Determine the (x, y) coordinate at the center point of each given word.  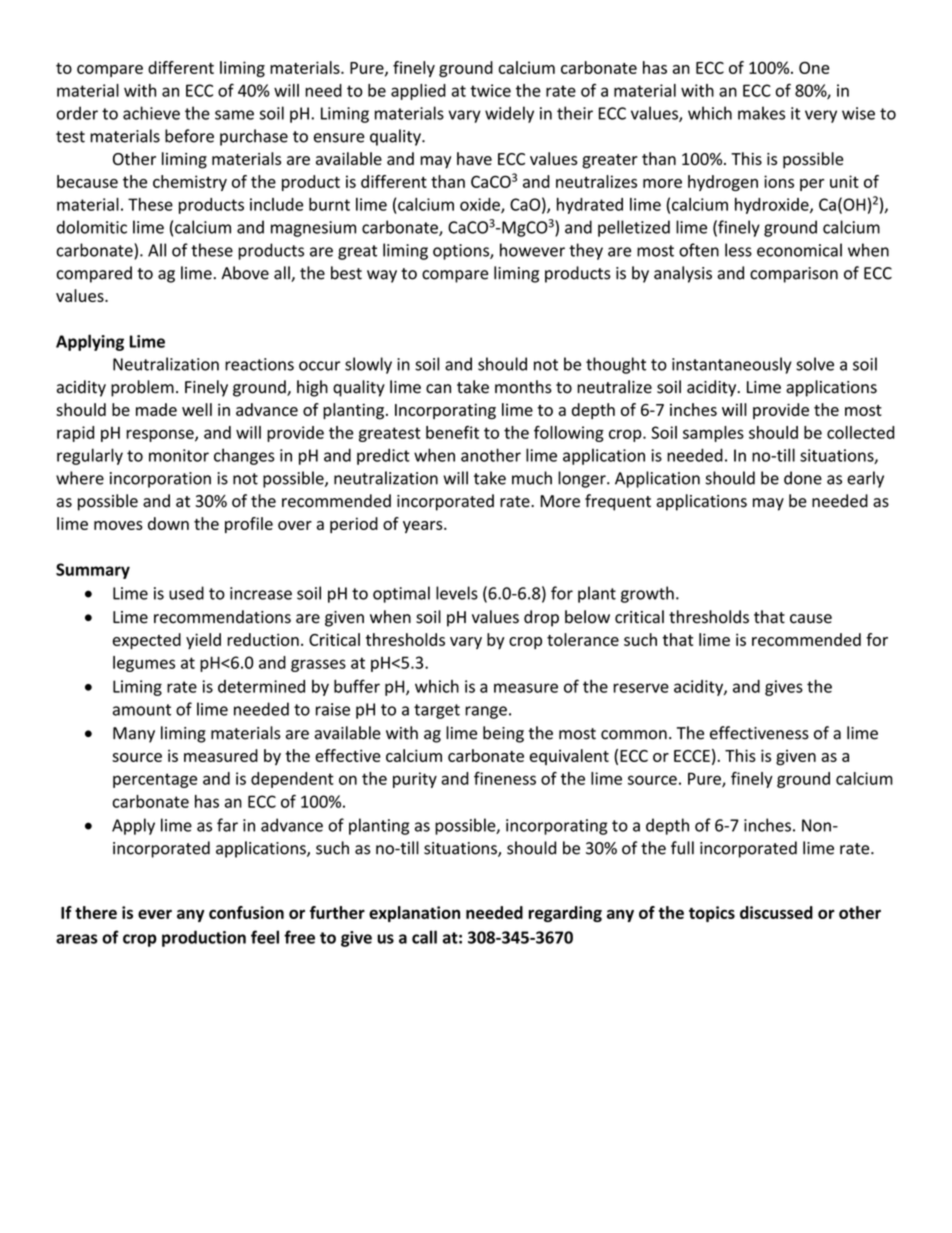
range (486, 712)
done (803, 478)
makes (761, 113)
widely (509, 114)
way (382, 276)
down (168, 523)
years (424, 527)
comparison (794, 275)
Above (245, 273)
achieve (151, 113)
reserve (641, 688)
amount (142, 710)
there (96, 912)
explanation (414, 914)
